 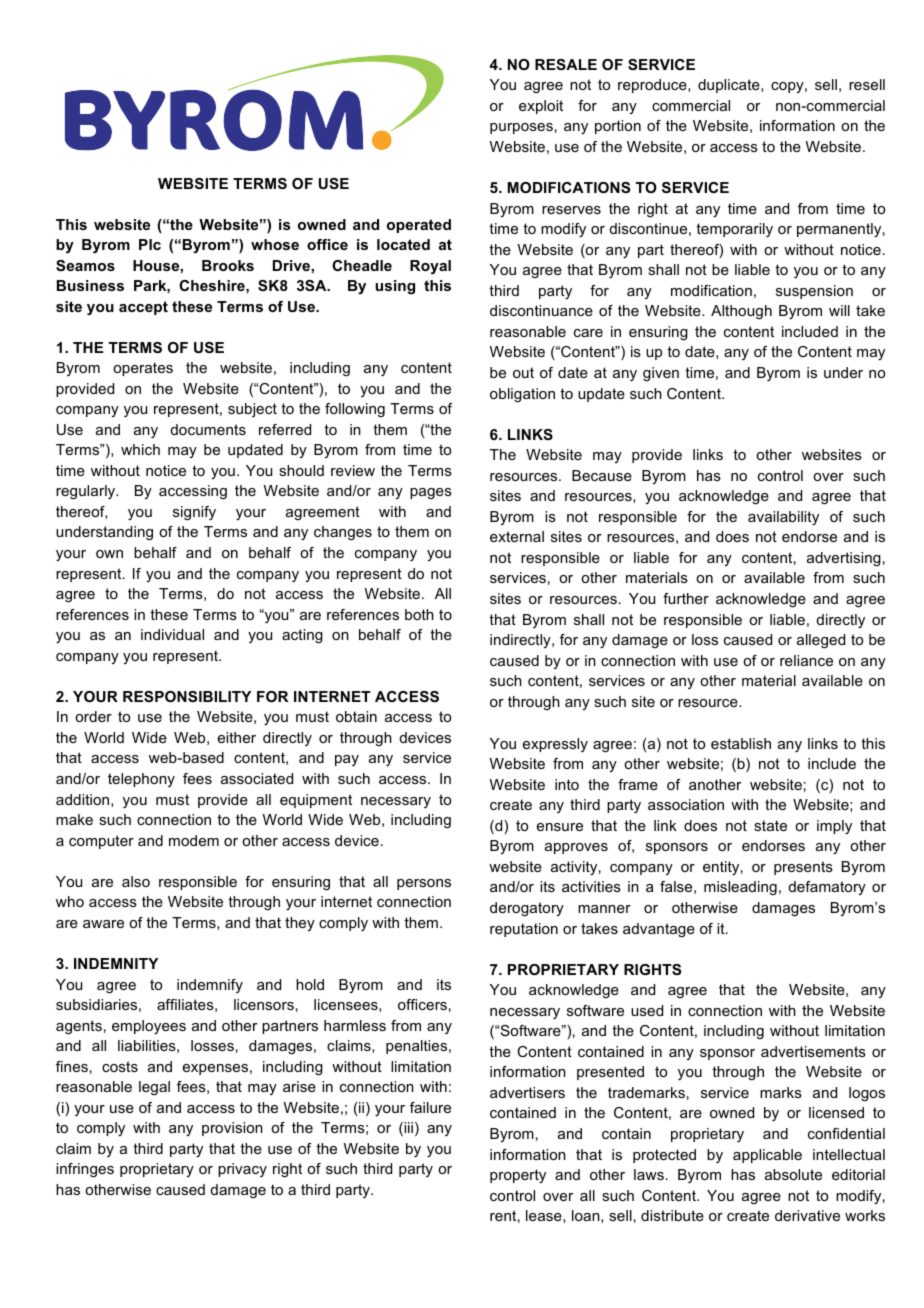 What do you see at coordinates (783, 518) in the screenshot?
I see `availability` at bounding box center [783, 518].
